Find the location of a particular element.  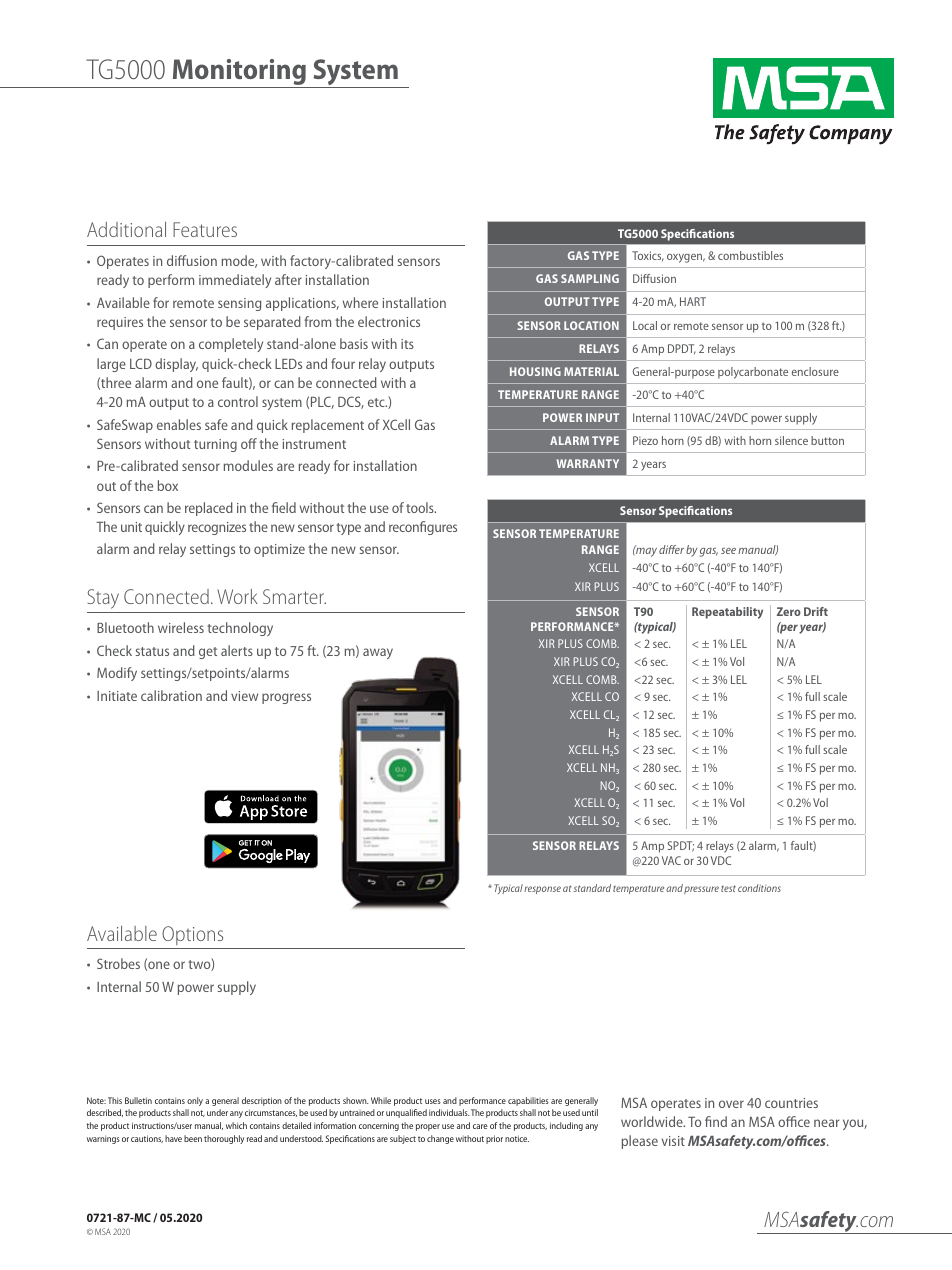

only is located at coordinates (195, 1101).
